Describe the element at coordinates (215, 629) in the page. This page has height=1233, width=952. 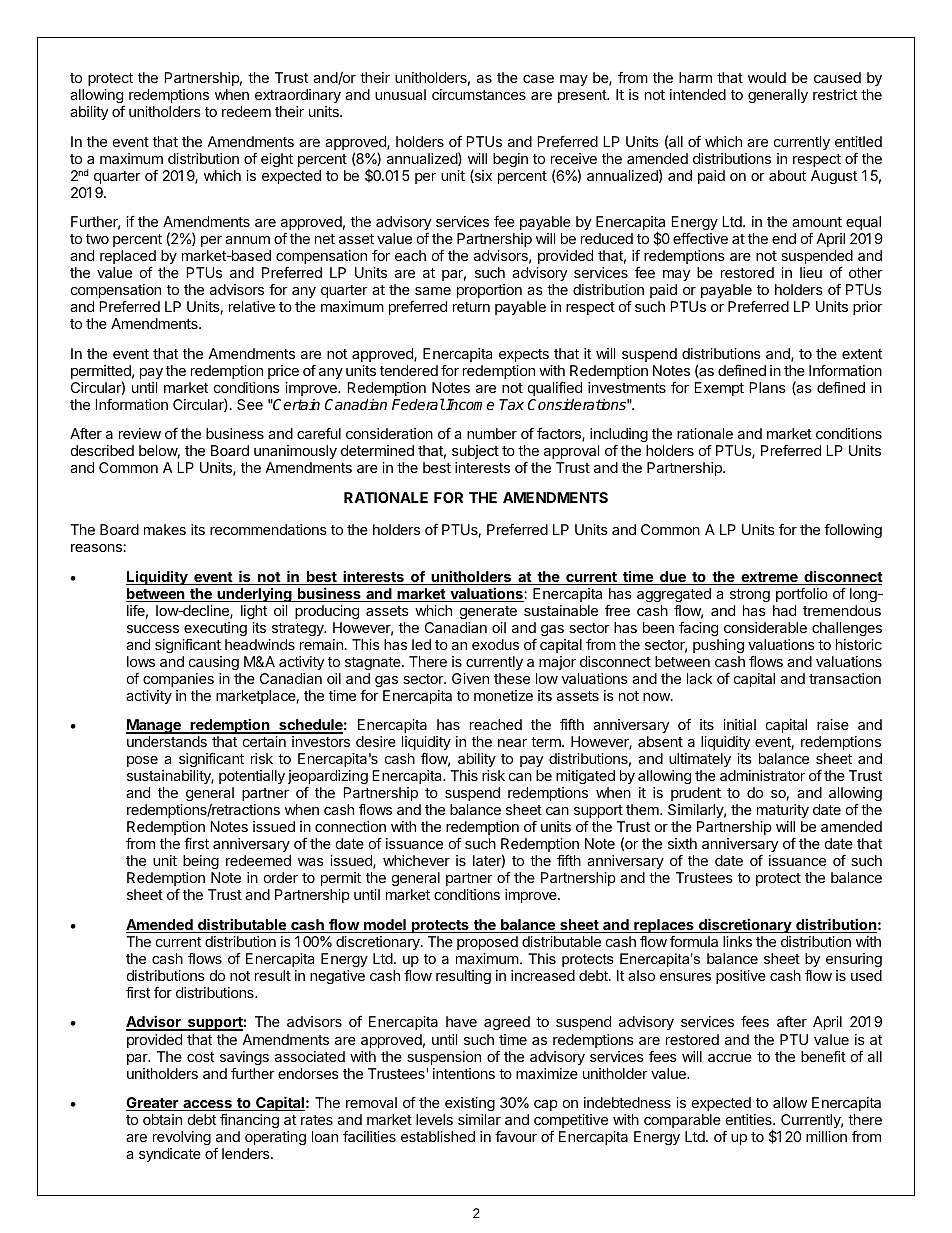
I see `executing` at that location.
